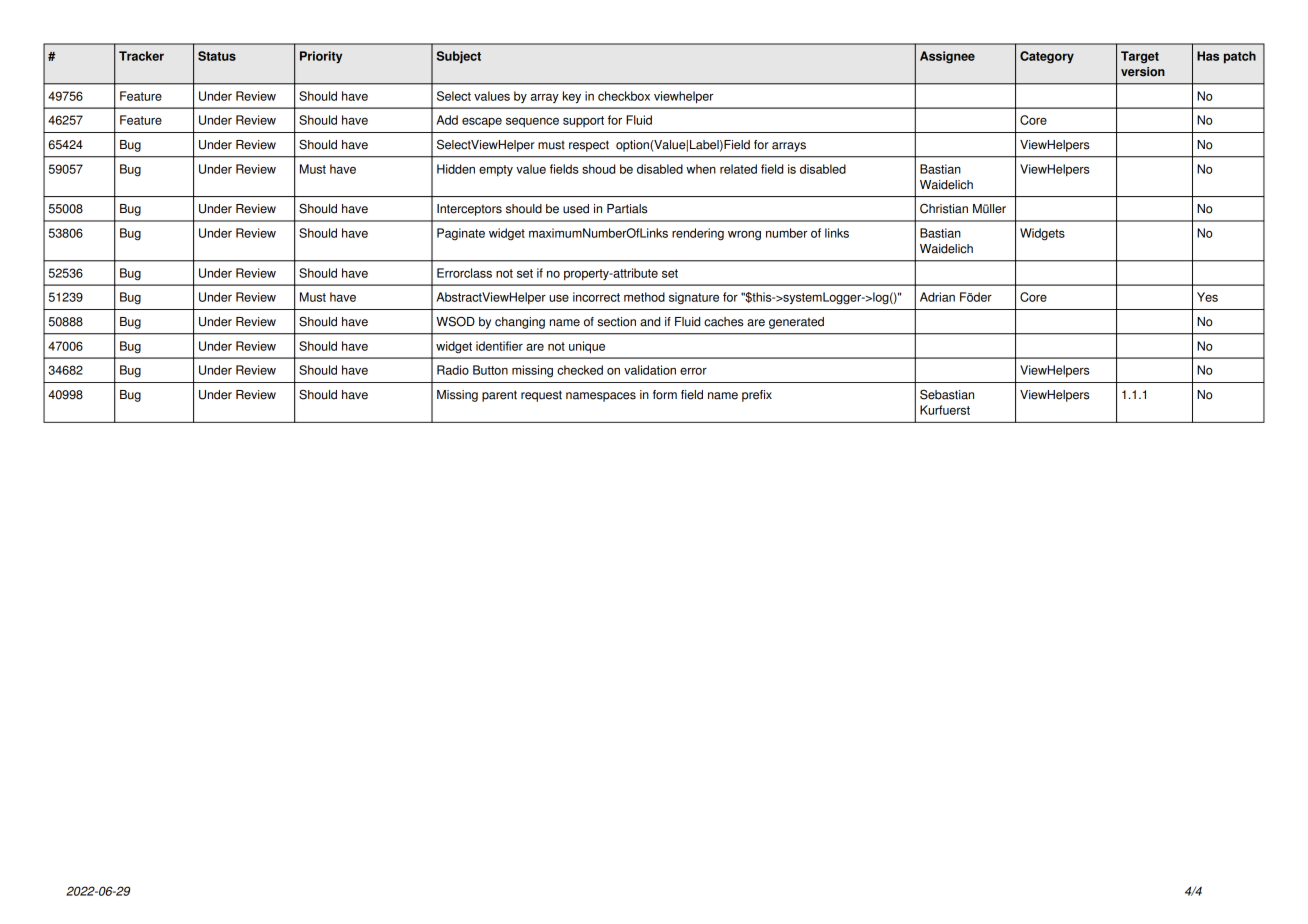  I want to click on Christian, so click(944, 208).
